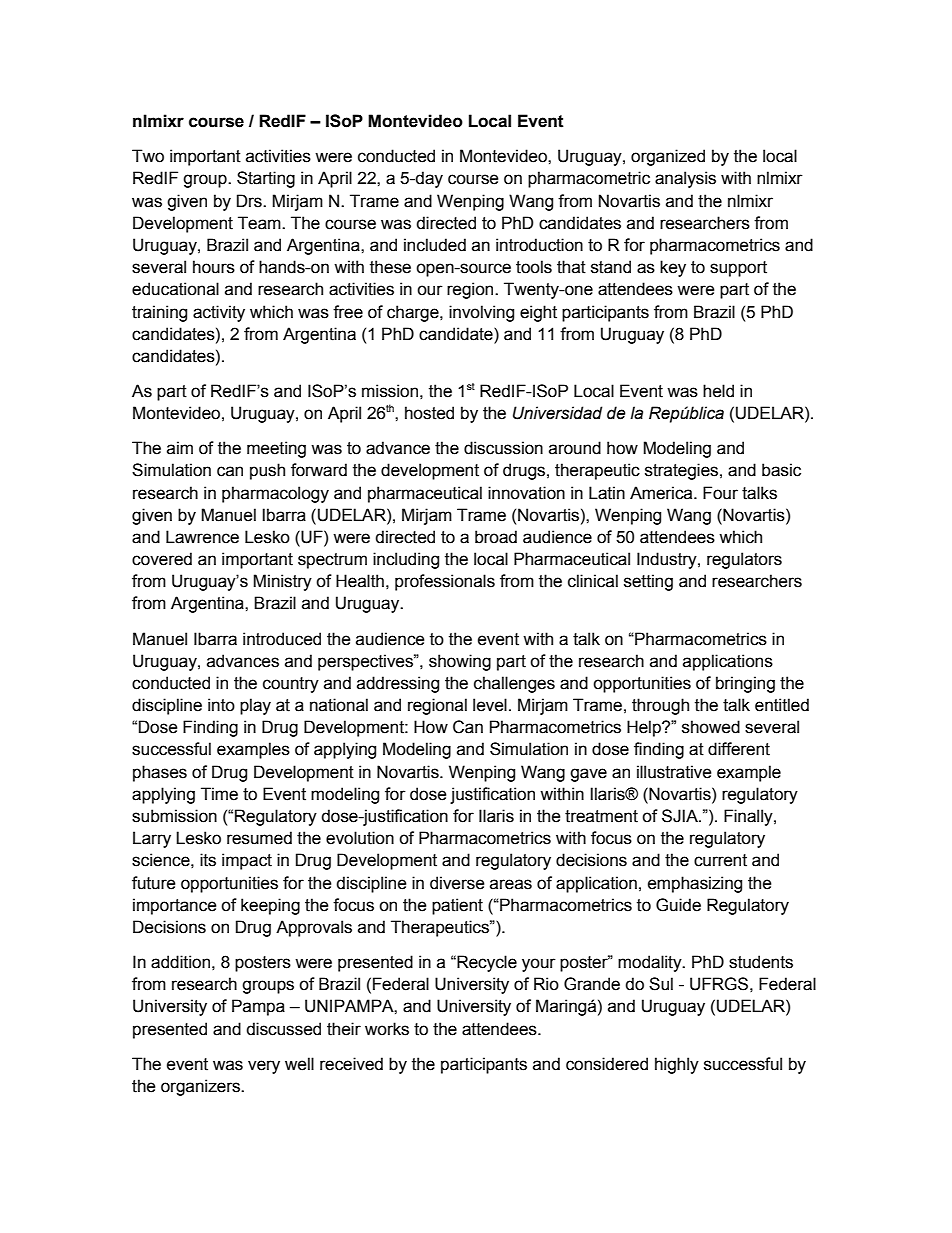 The height and width of the screenshot is (1233, 952). Describe the element at coordinates (250, 201) in the screenshot. I see `Drs` at that location.
